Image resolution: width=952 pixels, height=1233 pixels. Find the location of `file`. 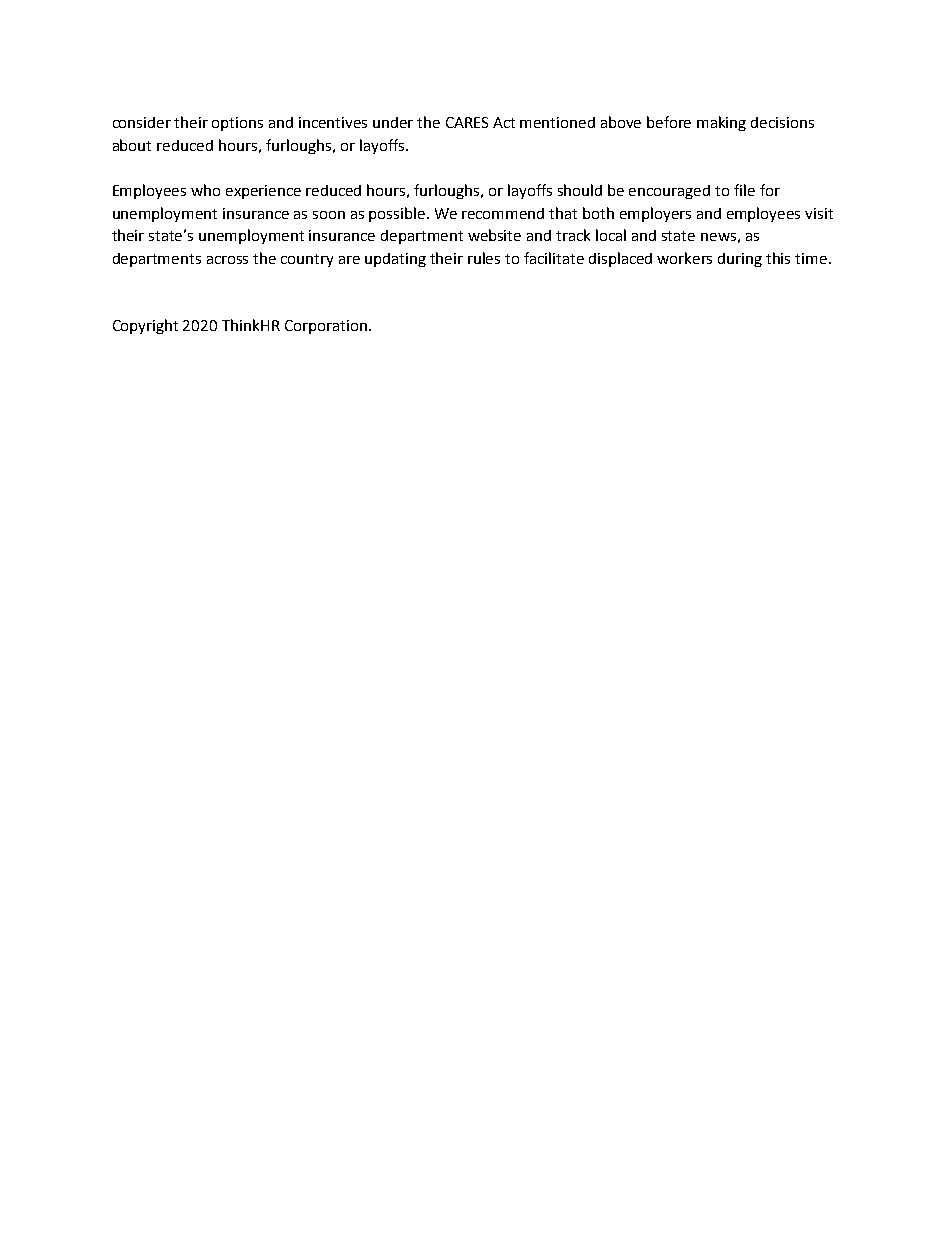

file is located at coordinates (744, 190).
